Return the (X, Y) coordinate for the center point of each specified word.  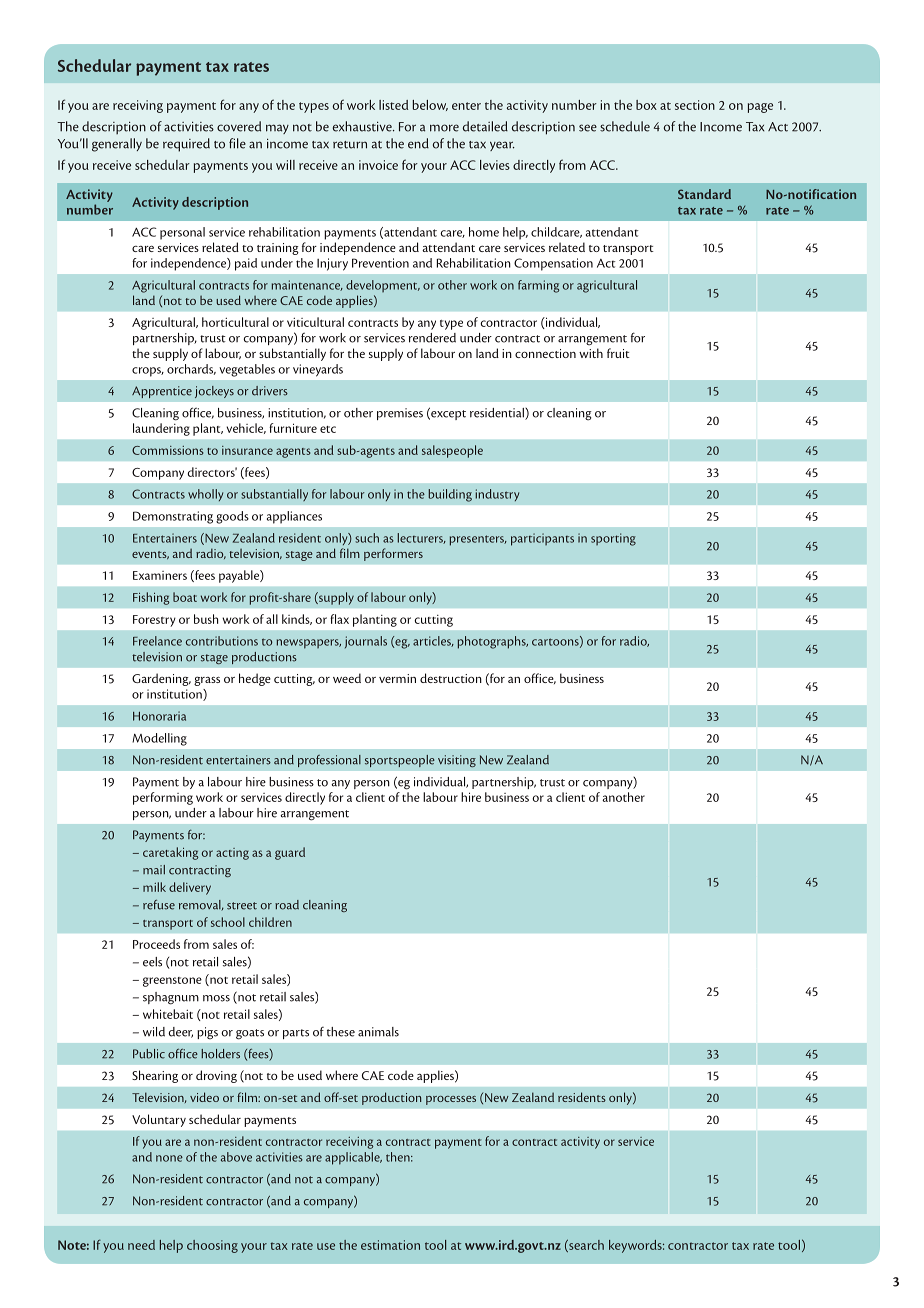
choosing (212, 1246)
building (450, 495)
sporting (613, 539)
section (695, 105)
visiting (457, 761)
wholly (205, 495)
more (444, 128)
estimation (390, 1245)
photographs (493, 642)
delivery (190, 888)
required (186, 145)
